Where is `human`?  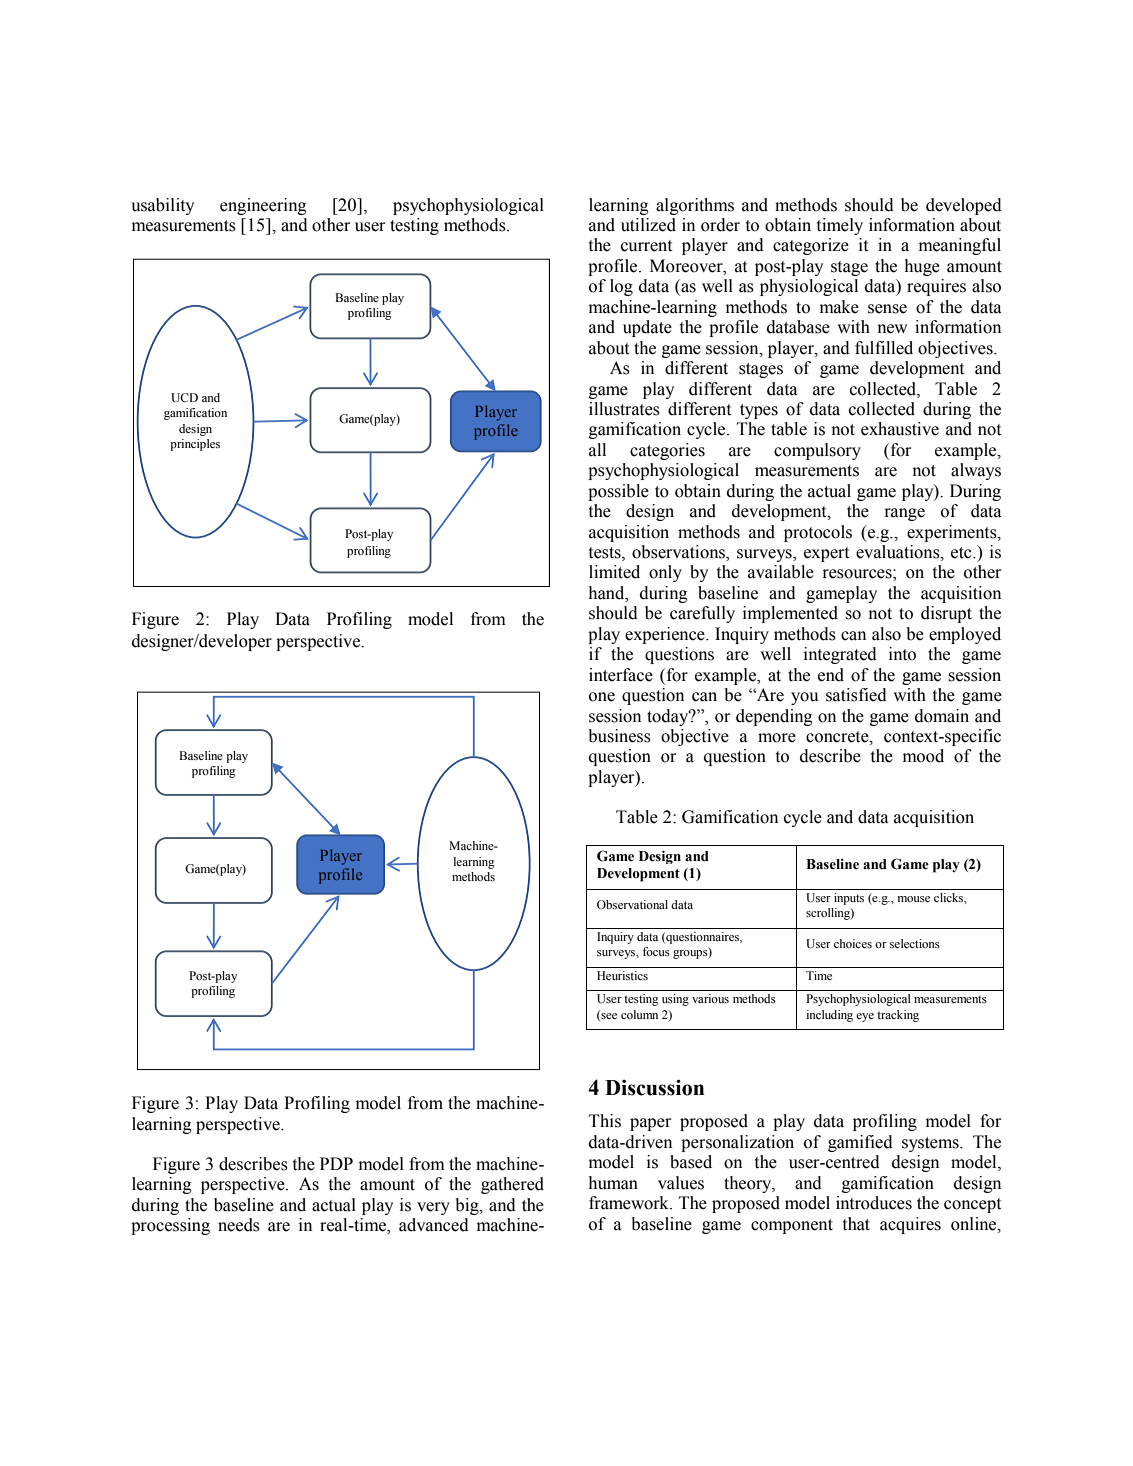 human is located at coordinates (613, 1183).
